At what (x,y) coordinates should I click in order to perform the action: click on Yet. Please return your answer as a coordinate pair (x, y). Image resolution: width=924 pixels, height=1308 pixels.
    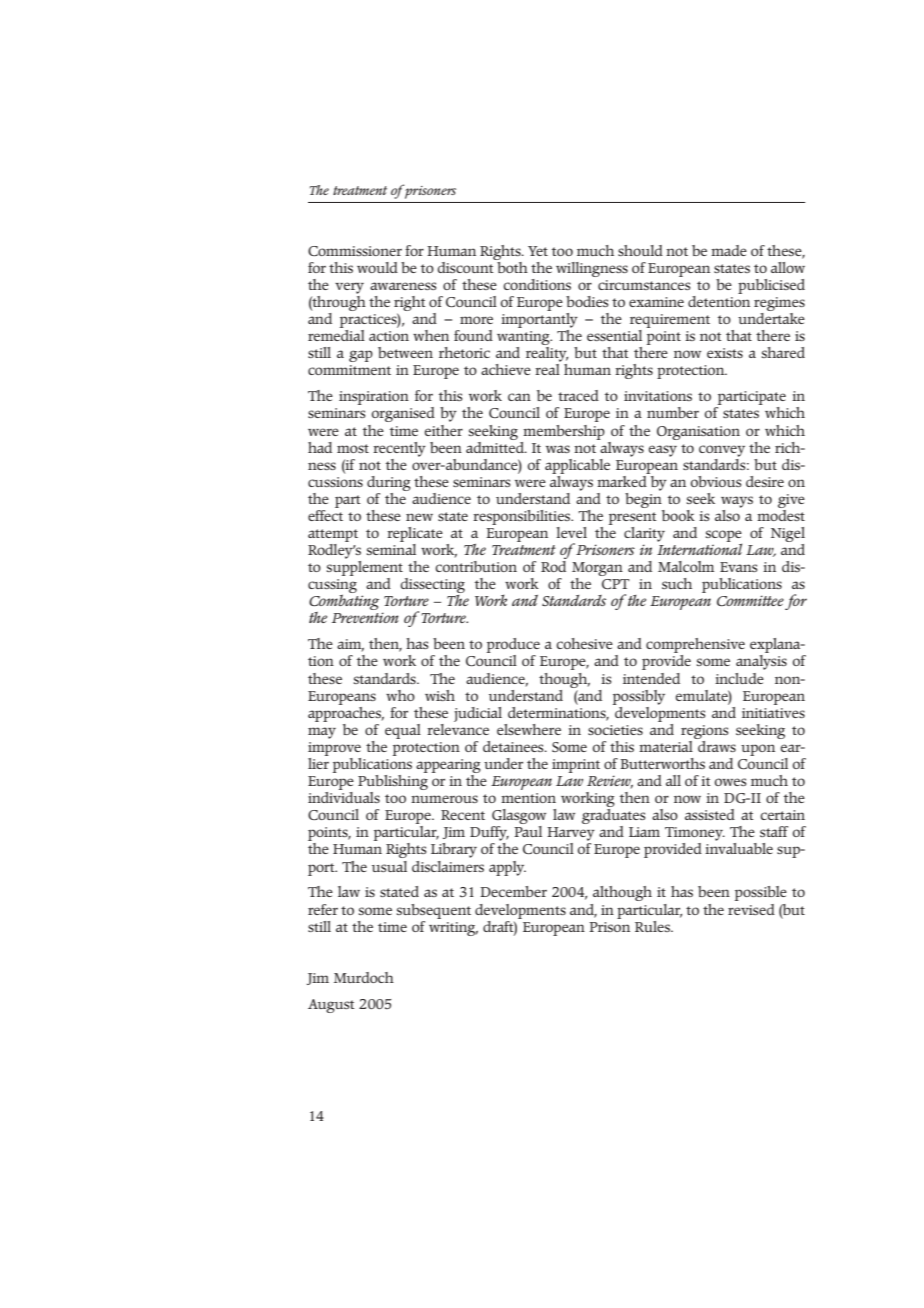
    Looking at the image, I should click on (538, 251).
